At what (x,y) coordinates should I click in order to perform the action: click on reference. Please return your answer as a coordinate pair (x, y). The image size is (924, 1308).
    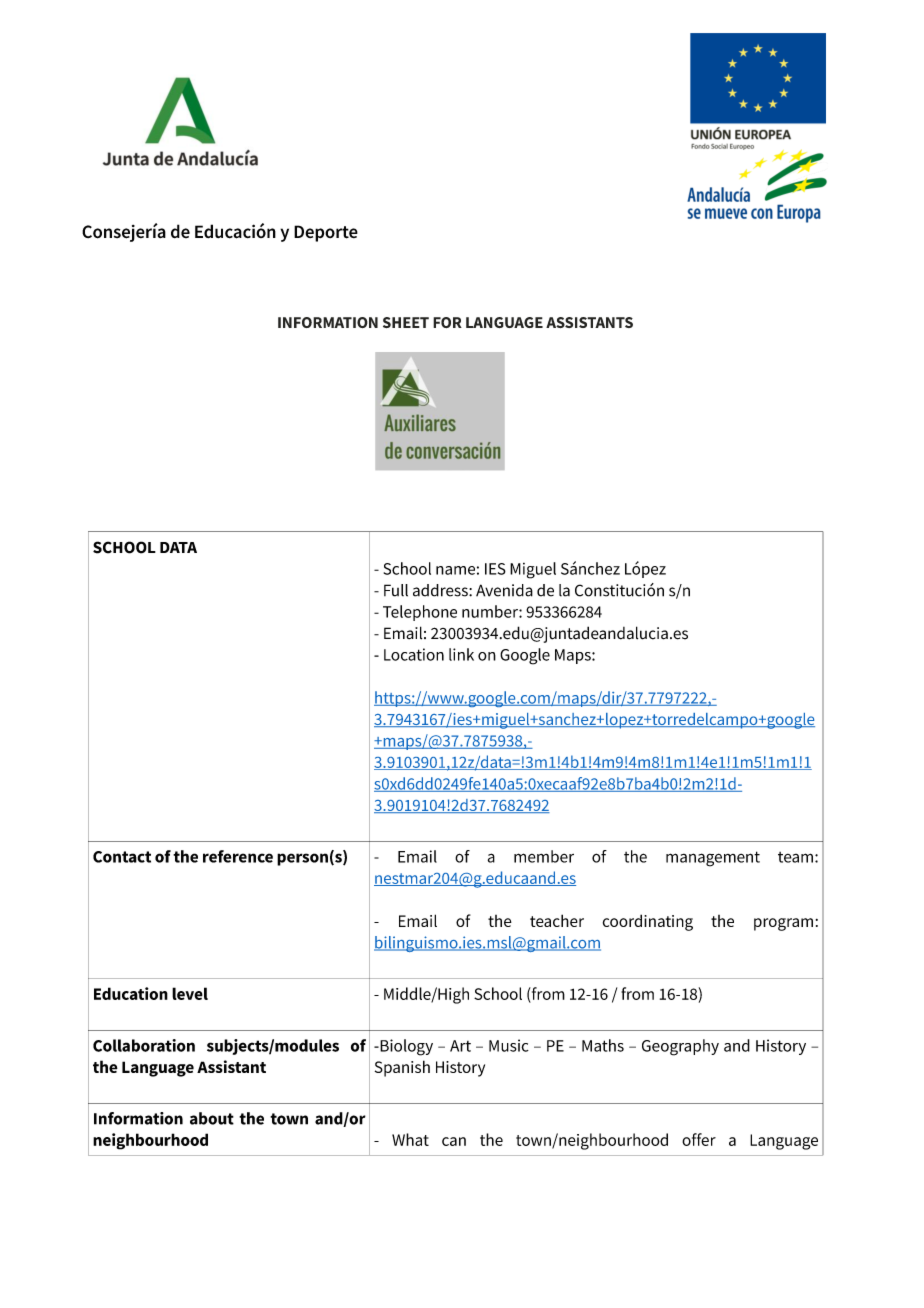
    Looking at the image, I should click on (238, 856).
